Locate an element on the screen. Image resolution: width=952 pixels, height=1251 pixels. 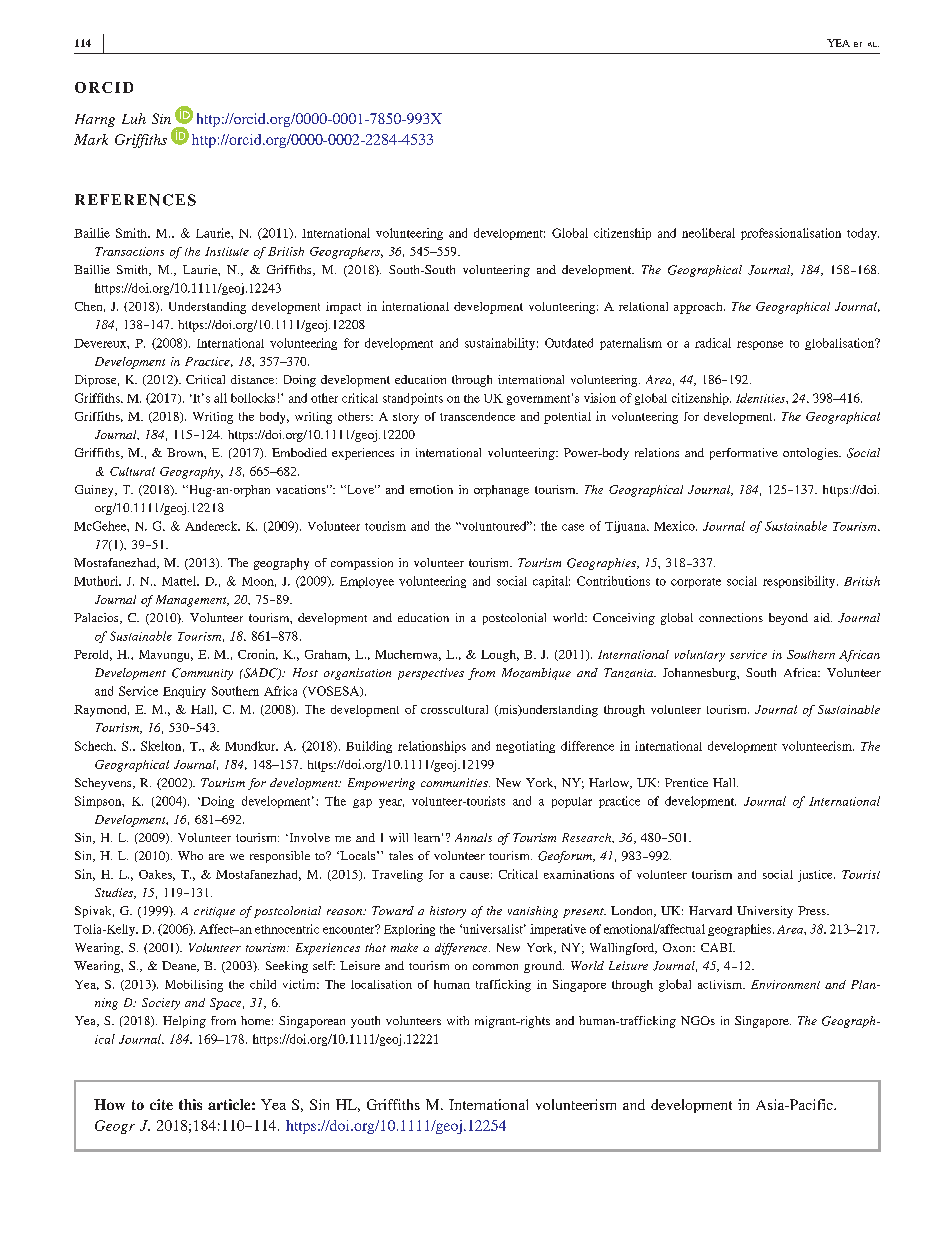
universalist is located at coordinates (493, 929).
